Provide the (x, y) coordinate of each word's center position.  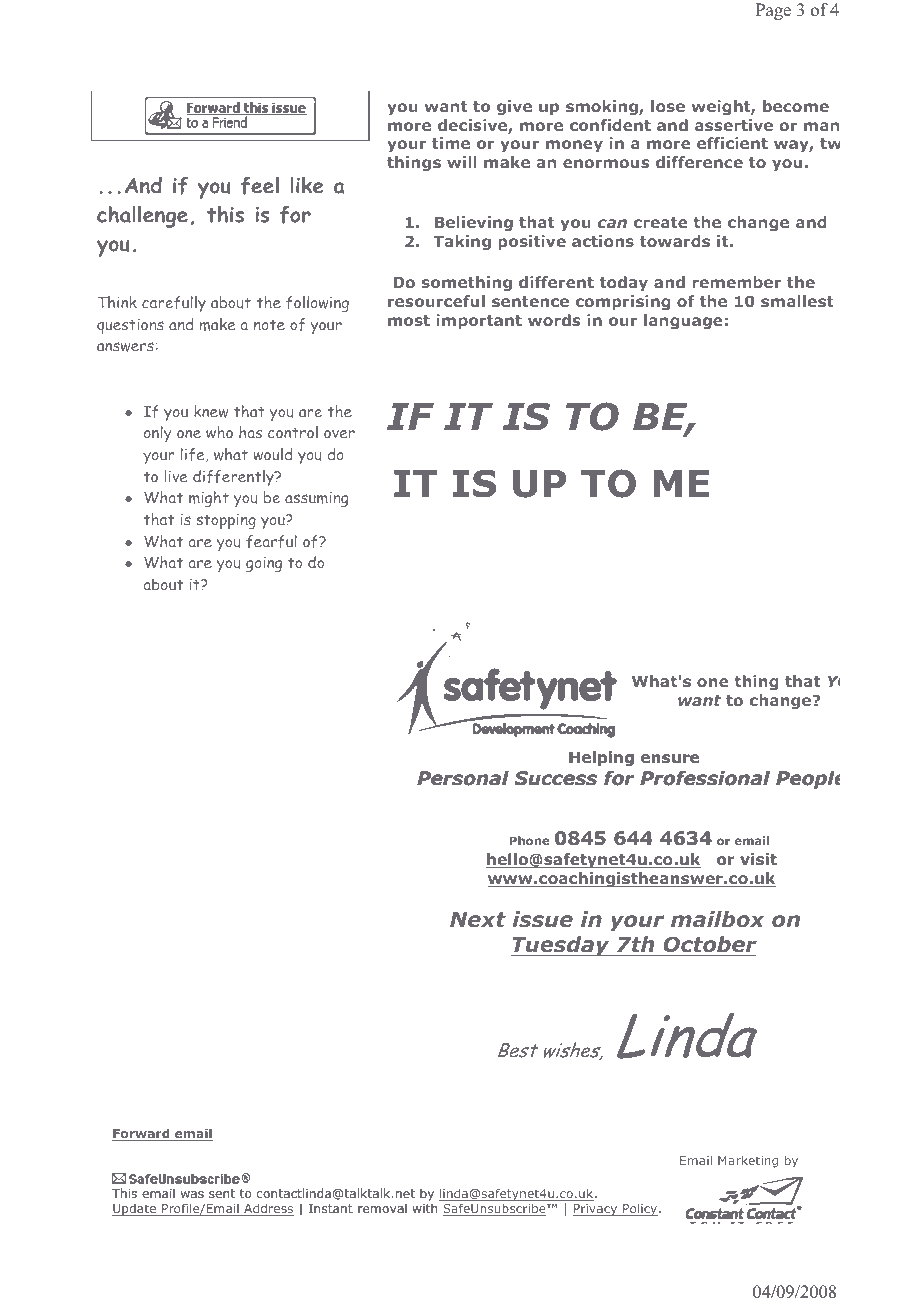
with (425, 1208)
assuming (316, 499)
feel (260, 186)
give (514, 107)
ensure (670, 759)
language (683, 321)
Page (773, 11)
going (264, 564)
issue (543, 919)
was (192, 1194)
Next (478, 919)
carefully (174, 304)
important (479, 321)
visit (758, 859)
